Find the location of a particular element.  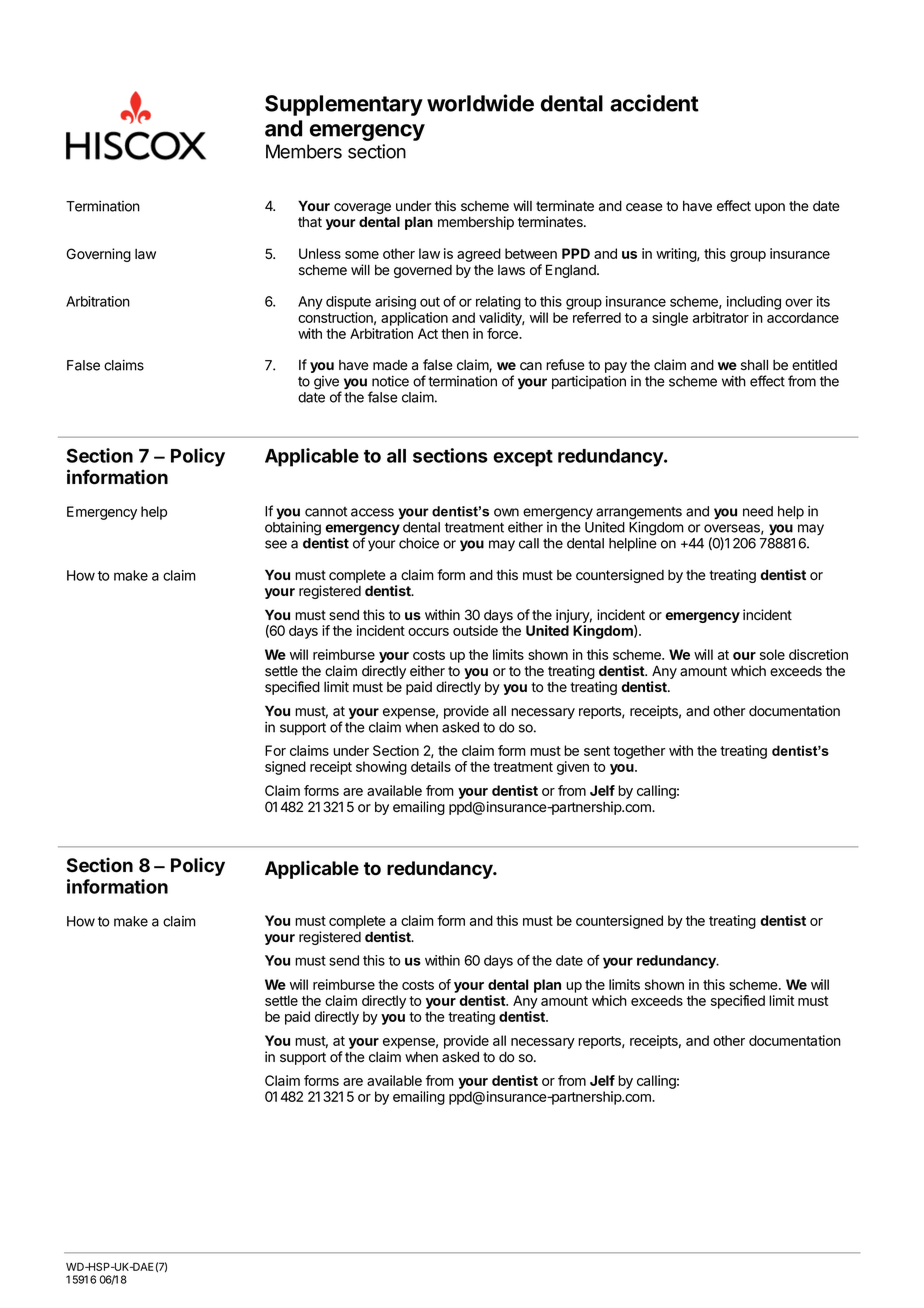

force is located at coordinates (503, 333).
